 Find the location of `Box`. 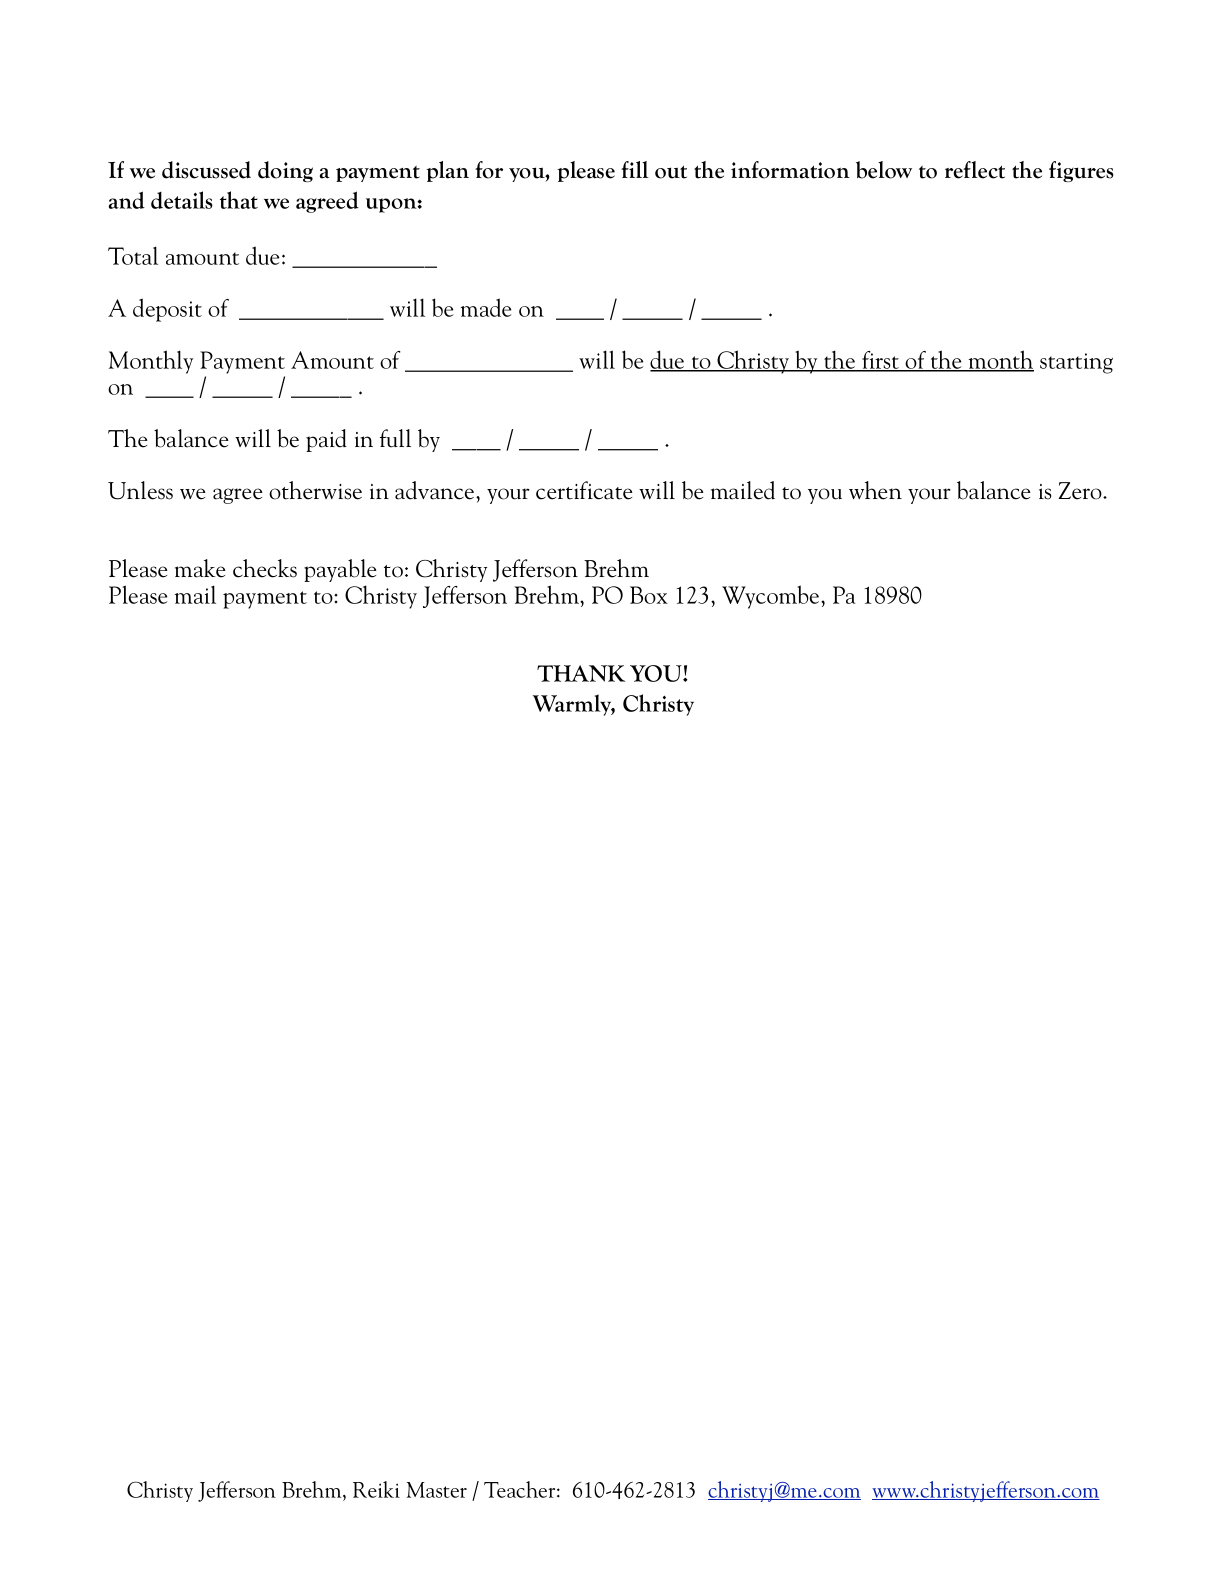

Box is located at coordinates (649, 595).
